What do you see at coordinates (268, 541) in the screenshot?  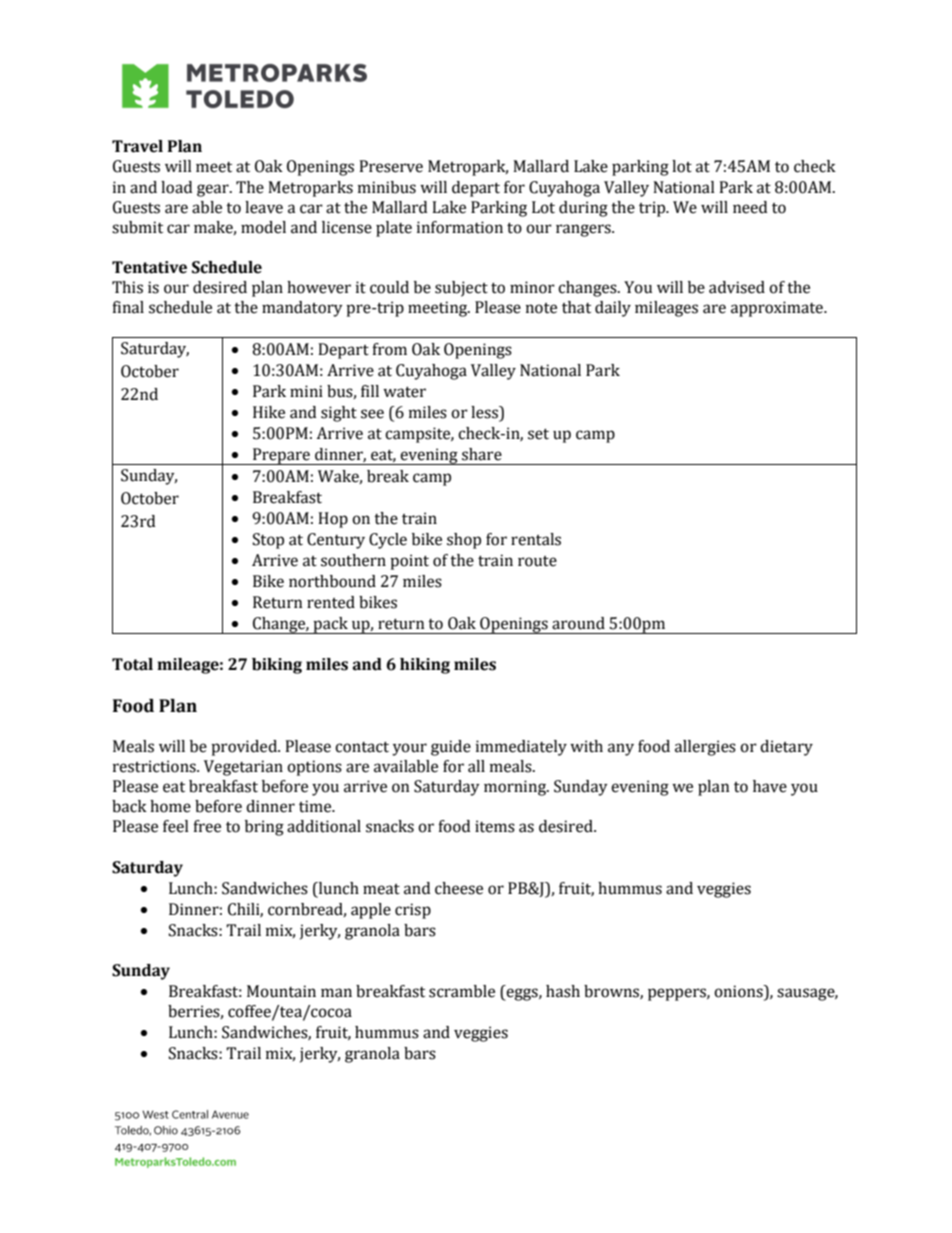 I see `Stop` at bounding box center [268, 541].
